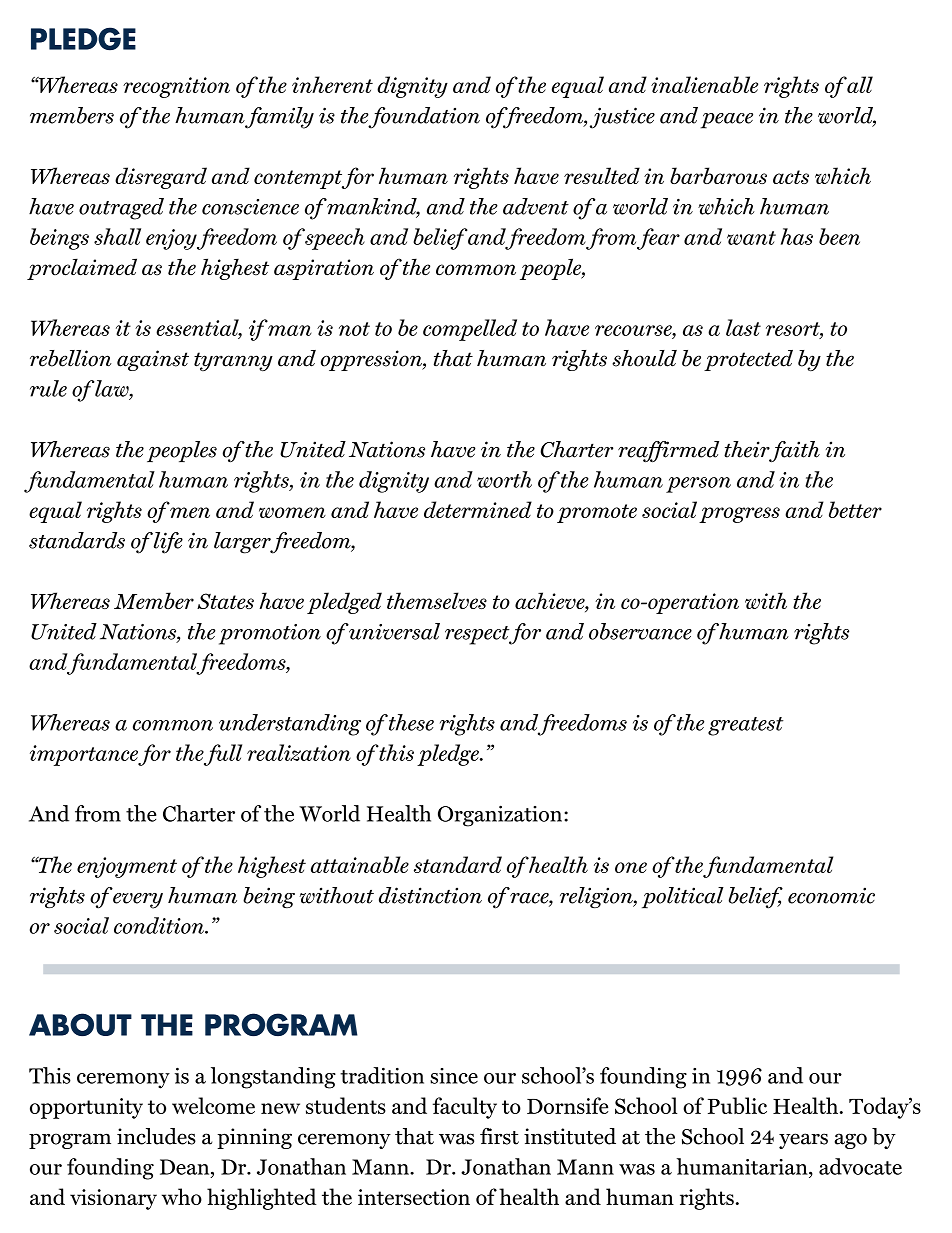 Image resolution: width=952 pixels, height=1233 pixels. What do you see at coordinates (424, 118) in the page?
I see `foundation` at bounding box center [424, 118].
